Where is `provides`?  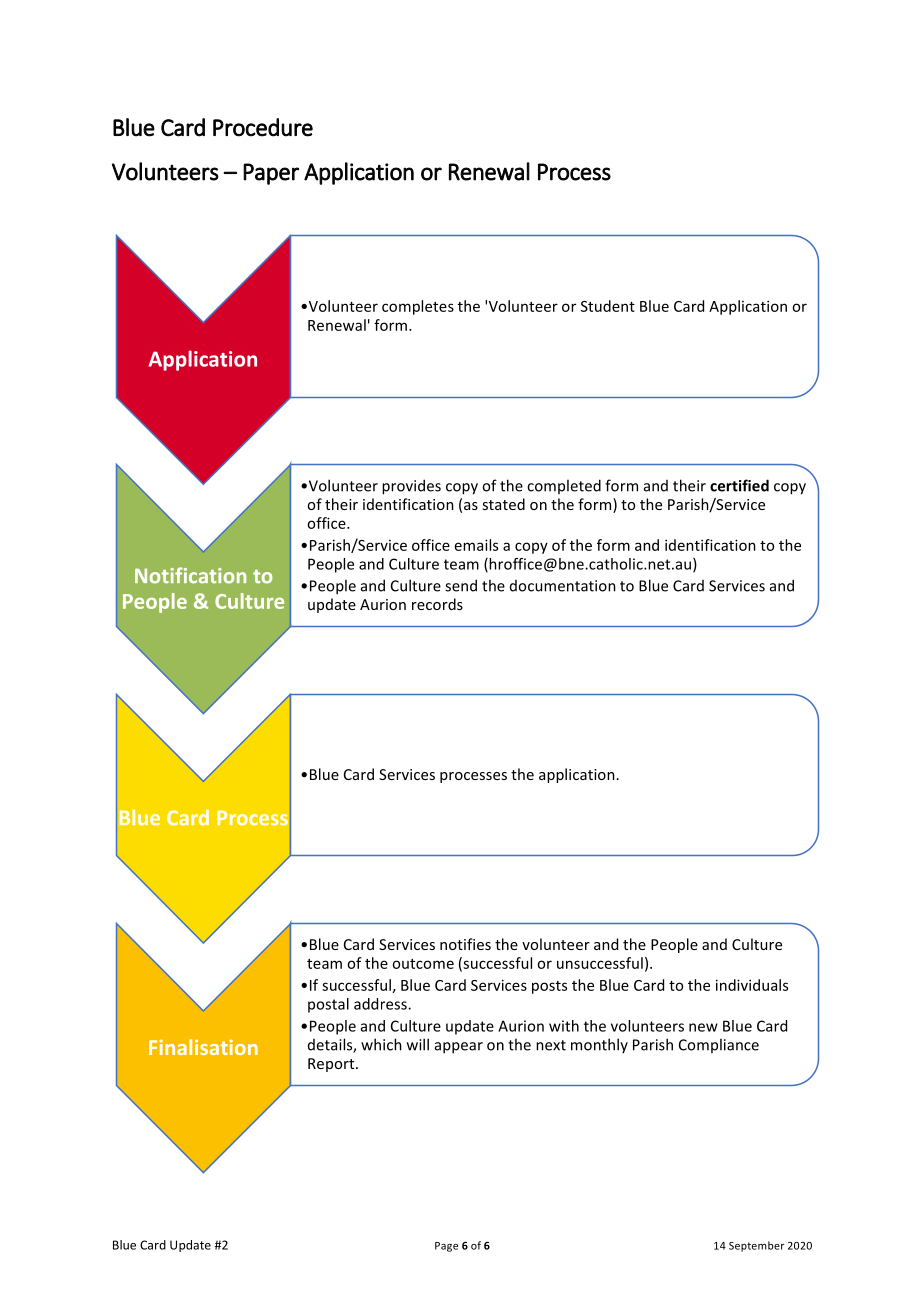 provides is located at coordinates (411, 487).
